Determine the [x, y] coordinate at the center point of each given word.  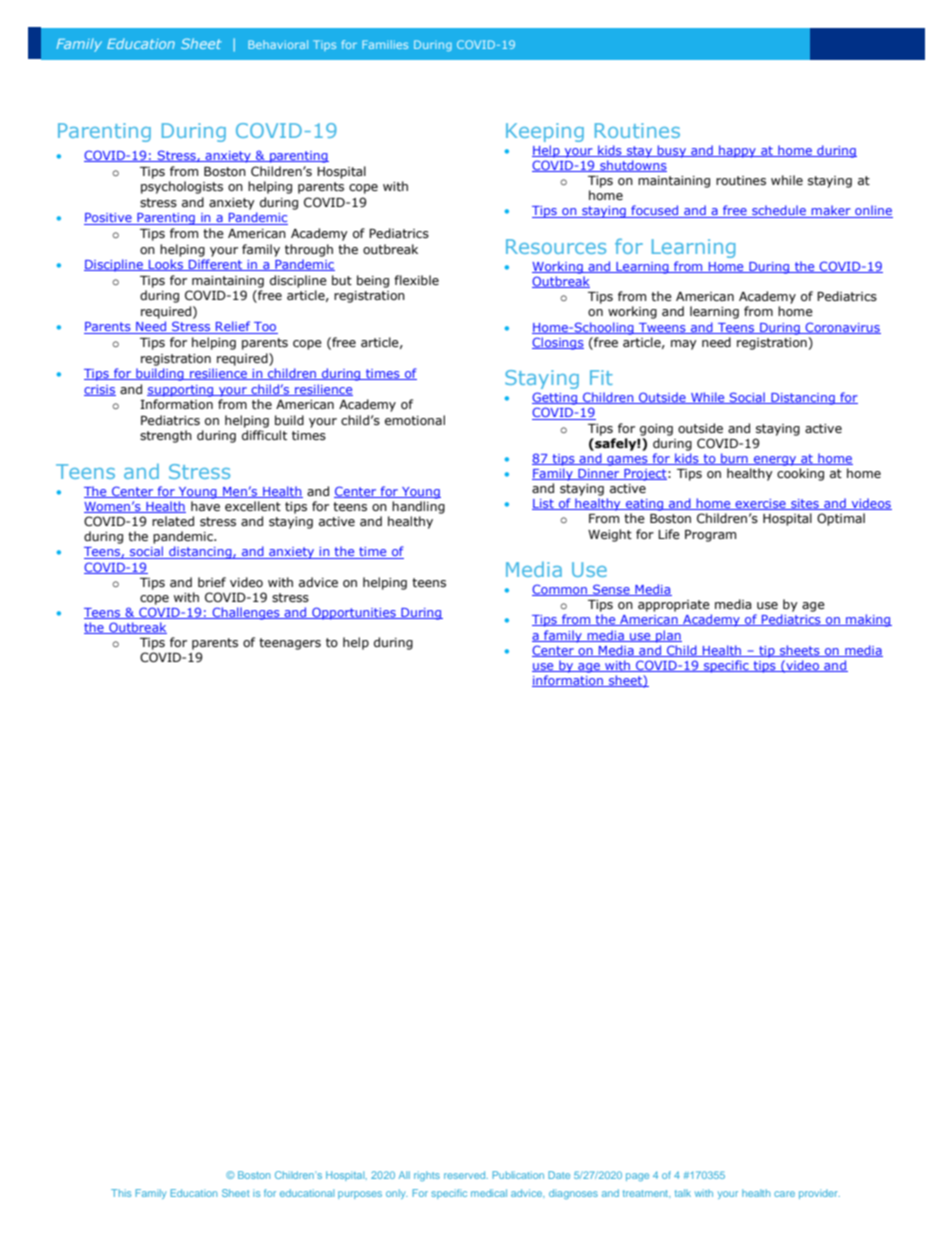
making [868, 620]
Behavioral [278, 44]
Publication [518, 1175]
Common [560, 590]
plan [668, 636]
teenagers [290, 644]
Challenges [246, 613]
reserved [466, 1175]
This [121, 1193]
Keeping [545, 132]
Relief [233, 327]
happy [737, 151]
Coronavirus [842, 328]
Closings [558, 343]
